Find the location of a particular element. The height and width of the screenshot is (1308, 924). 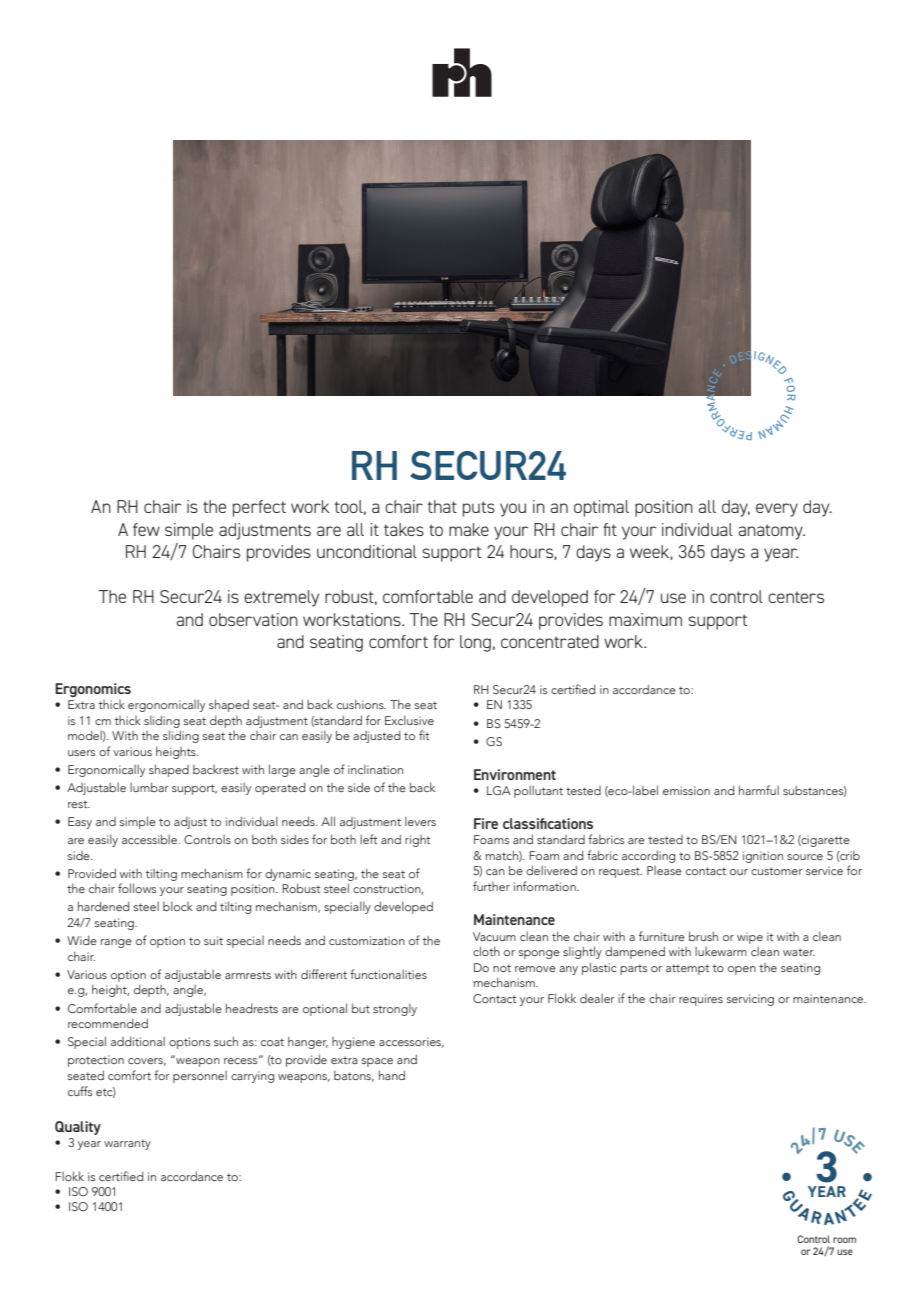

Environment is located at coordinates (515, 774).
